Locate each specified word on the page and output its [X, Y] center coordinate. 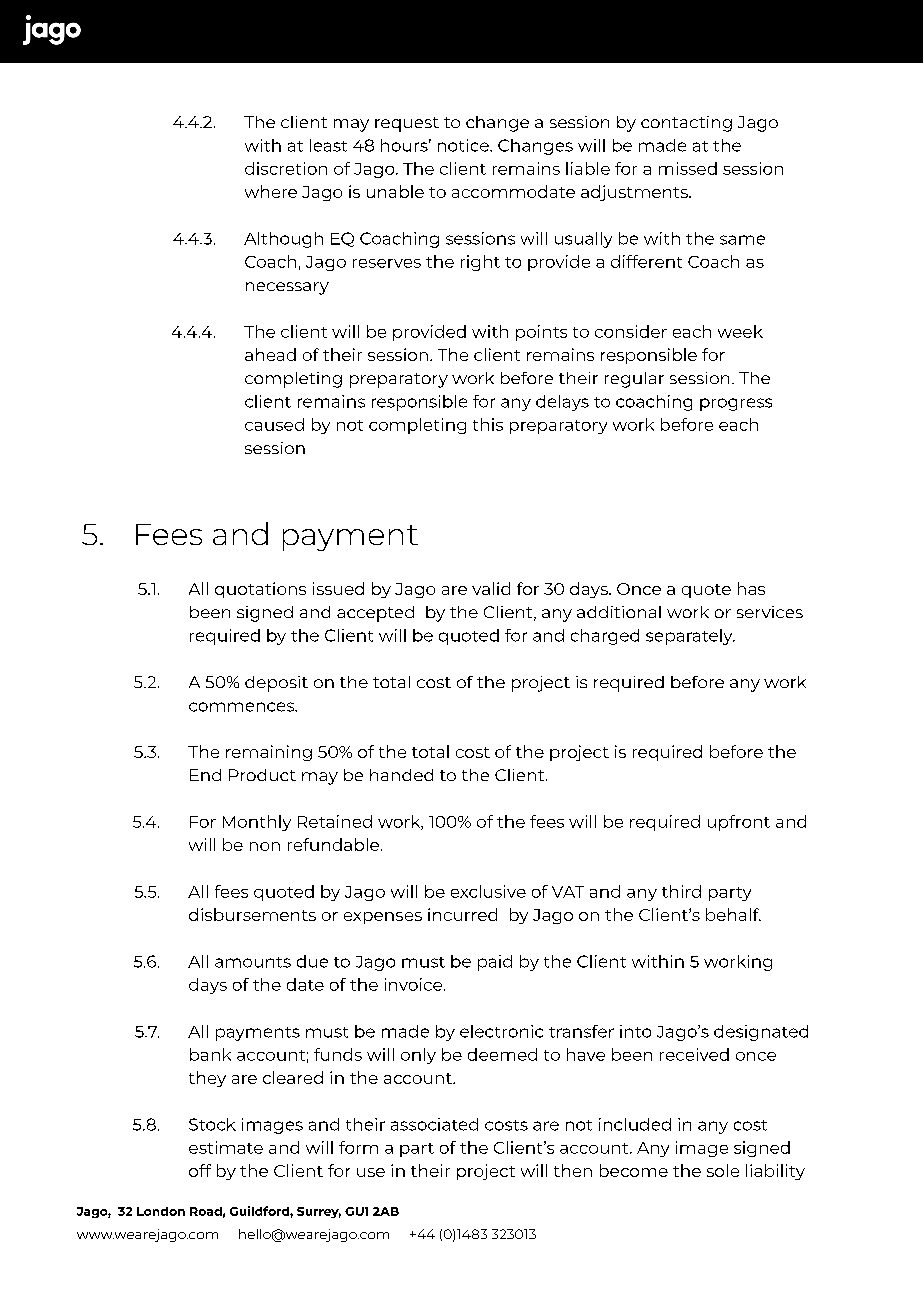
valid [491, 588]
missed [688, 168]
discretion [286, 168]
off [200, 1170]
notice [464, 145]
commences [242, 707]
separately [690, 637]
